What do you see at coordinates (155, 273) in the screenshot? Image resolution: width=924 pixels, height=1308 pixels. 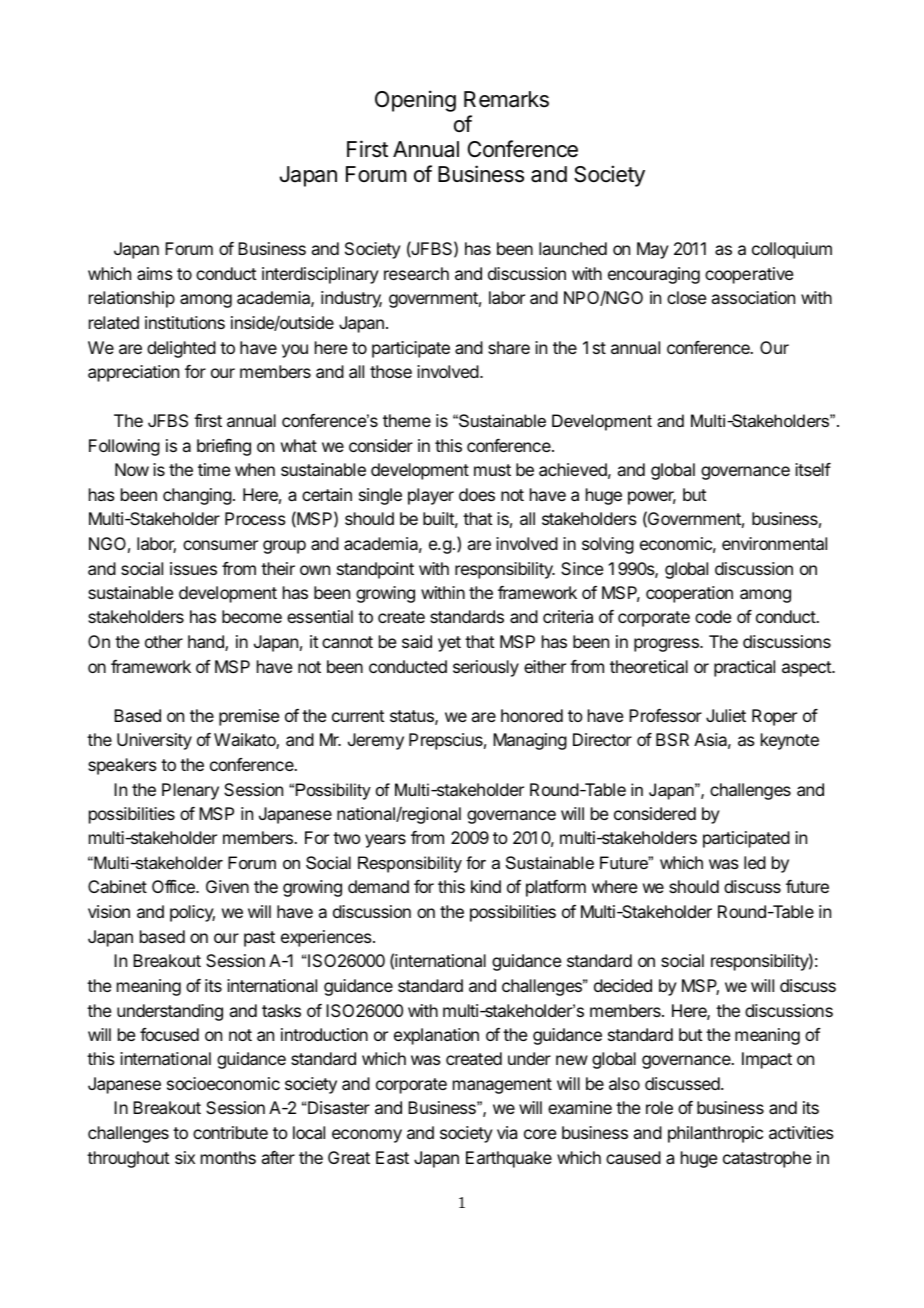 I see `aims` at bounding box center [155, 273].
